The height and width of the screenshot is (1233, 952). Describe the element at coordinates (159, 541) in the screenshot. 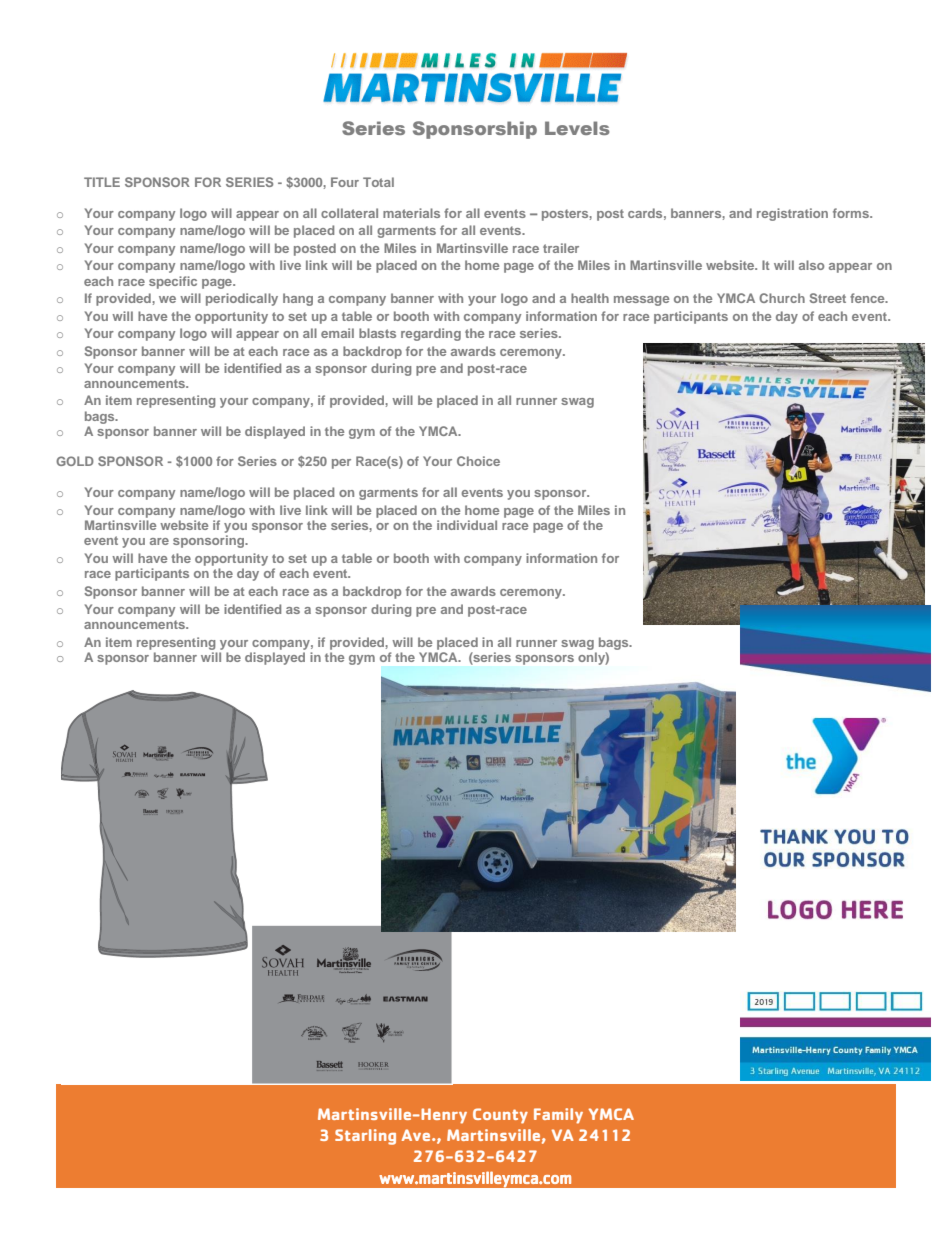

I see `are` at that location.
